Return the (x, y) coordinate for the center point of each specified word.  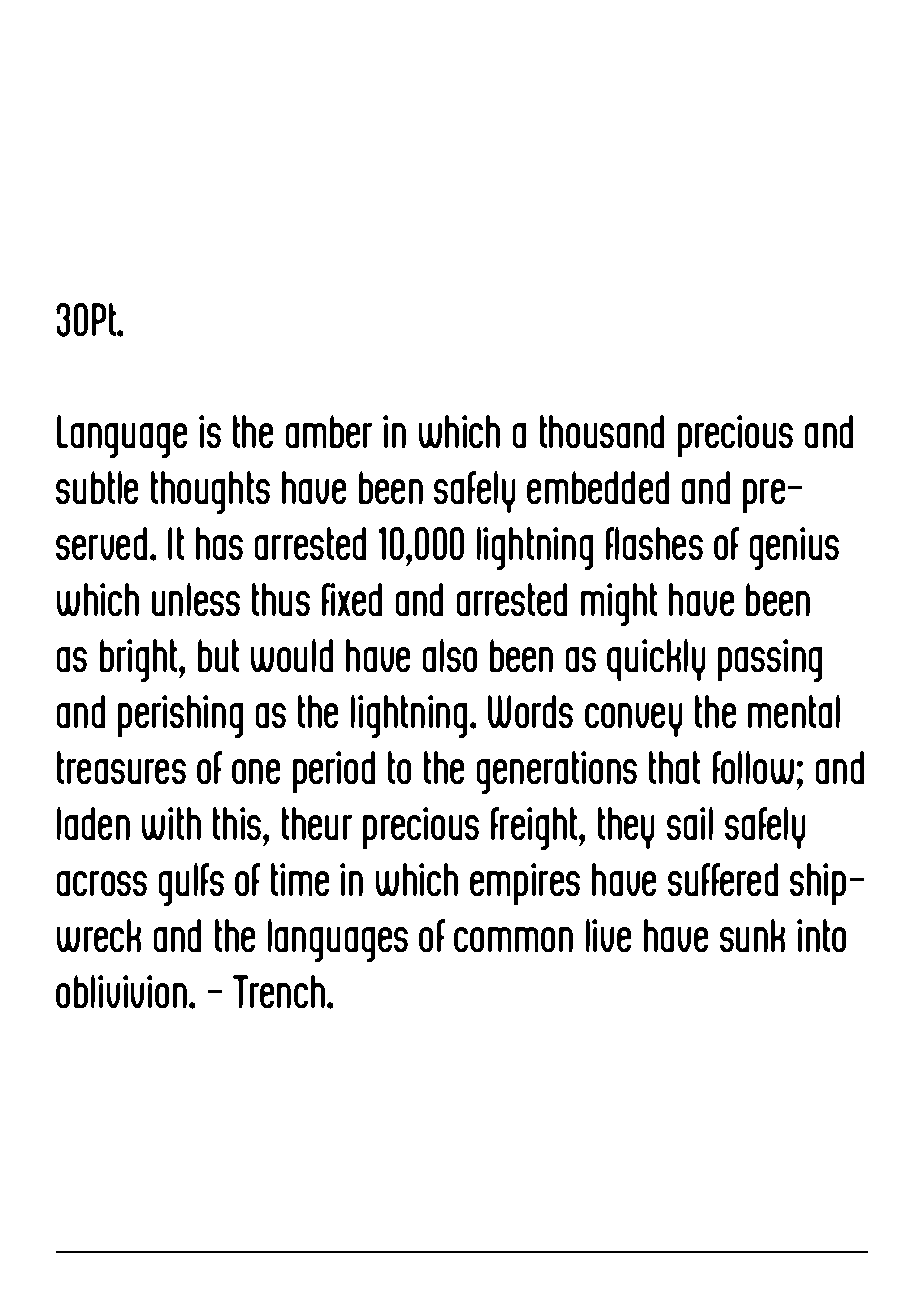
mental (794, 711)
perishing (180, 716)
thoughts (210, 492)
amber (329, 431)
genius (794, 548)
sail (690, 823)
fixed (352, 599)
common (513, 939)
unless (196, 599)
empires (525, 884)
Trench (280, 991)
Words (530, 711)
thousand (602, 431)
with (171, 823)
